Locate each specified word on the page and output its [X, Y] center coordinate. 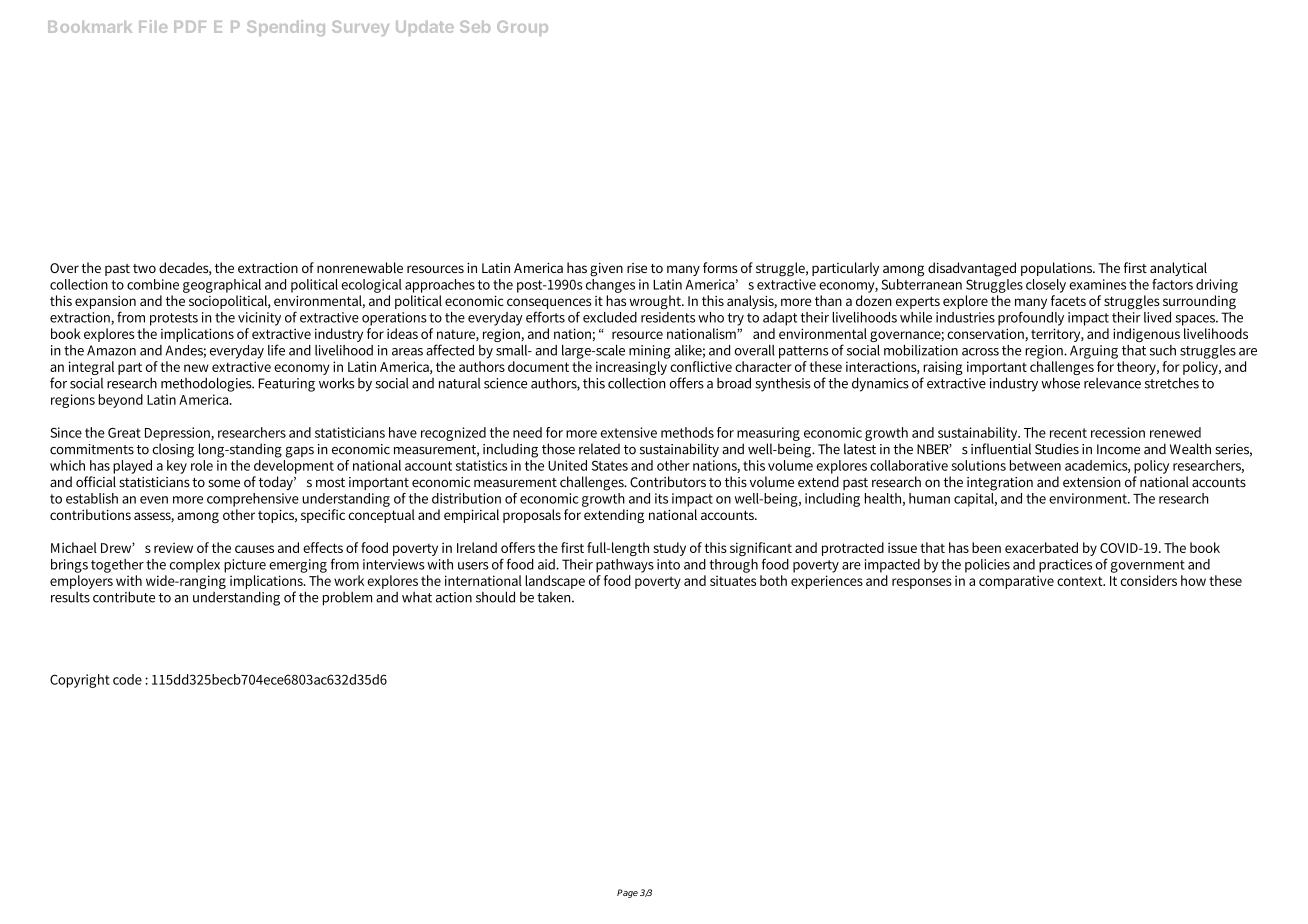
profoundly [1031, 318]
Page [627, 893]
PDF [190, 27]
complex [195, 566]
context [1081, 581]
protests [174, 319]
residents [668, 316]
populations [1058, 269]
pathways [625, 566]
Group [522, 28]
